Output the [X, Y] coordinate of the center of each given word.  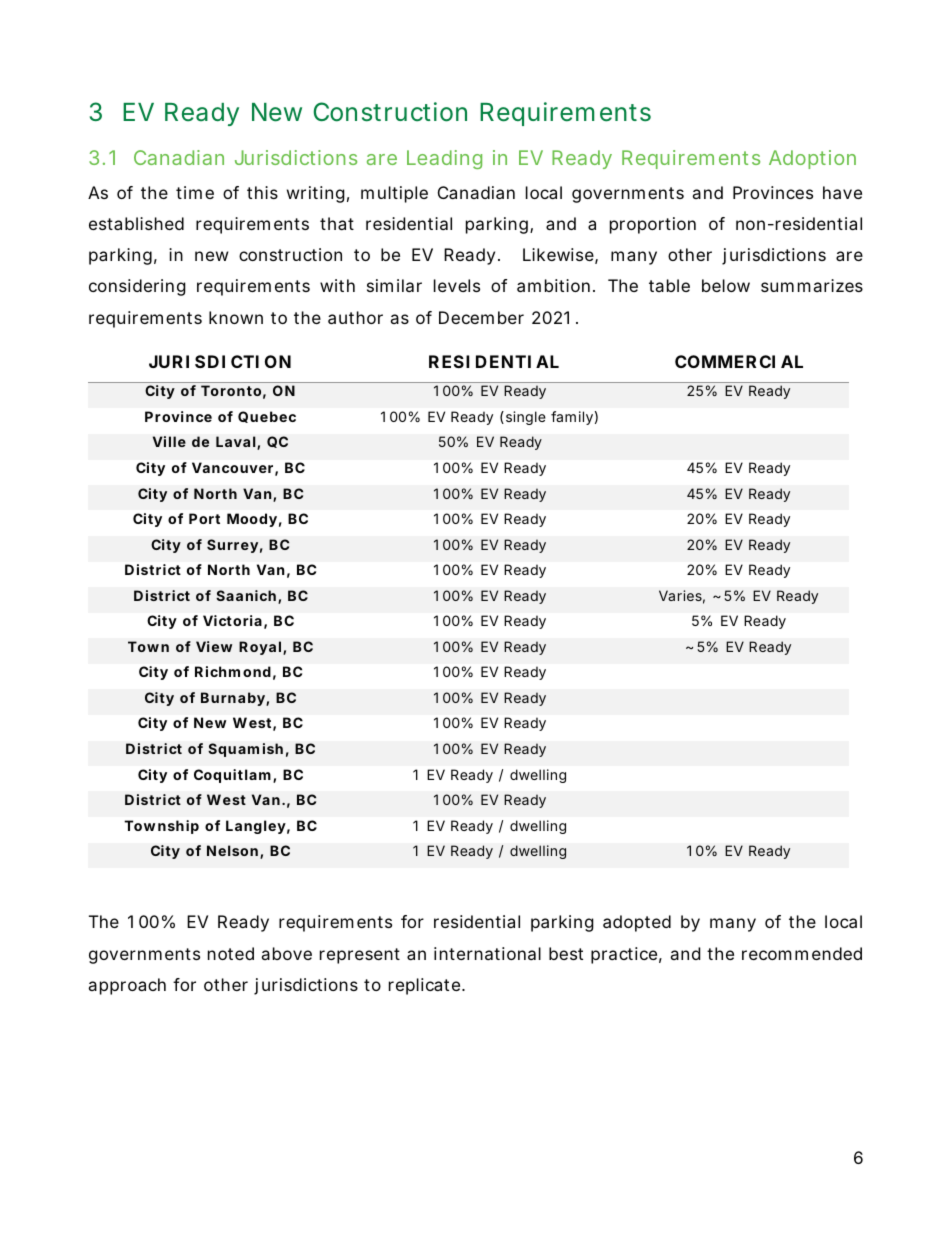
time [195, 192]
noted [231, 953]
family [572, 418]
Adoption [812, 159]
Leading [444, 159]
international [487, 953]
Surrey [232, 546]
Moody [252, 520]
